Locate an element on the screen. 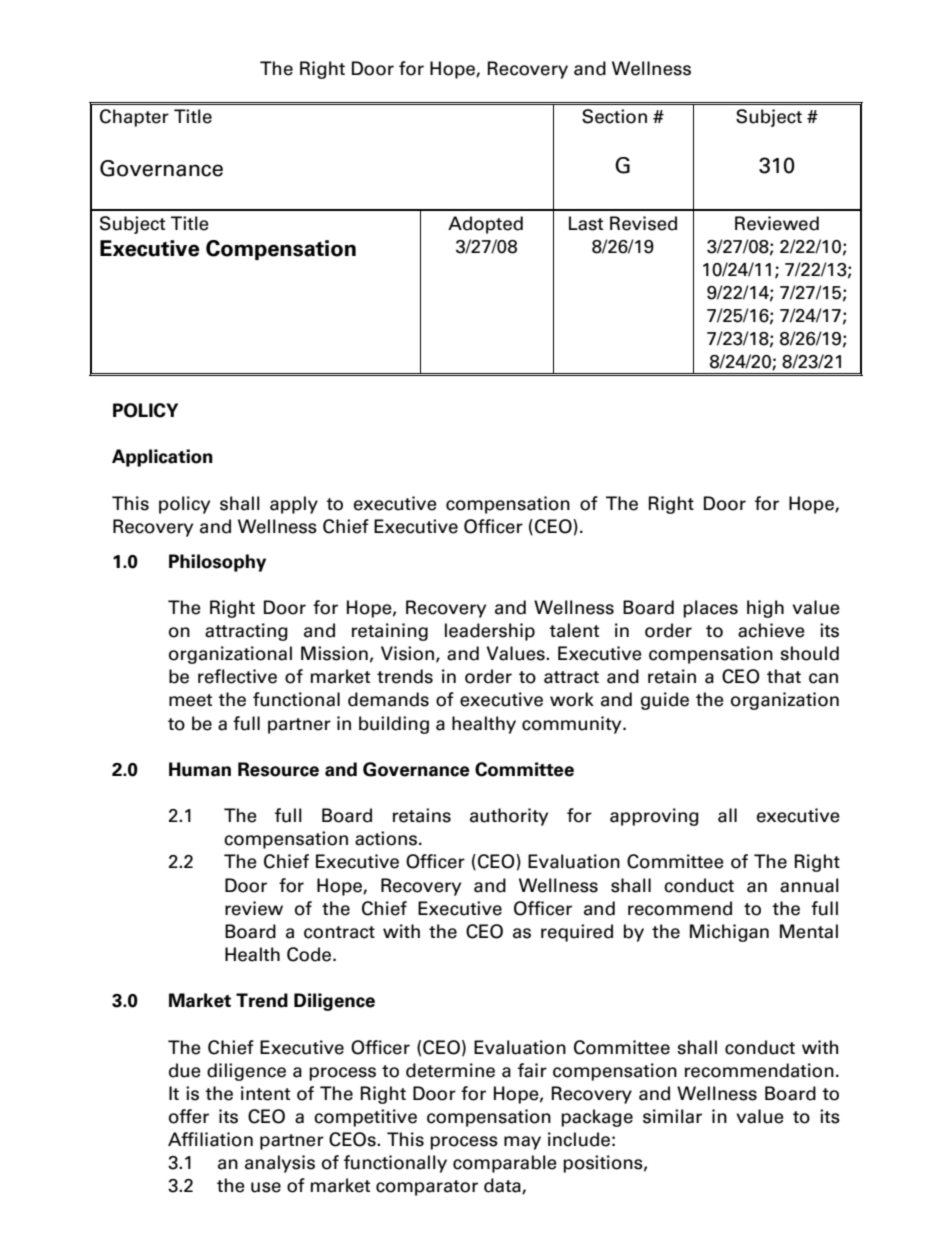 The height and width of the screenshot is (1233, 952). Application is located at coordinates (162, 458).
